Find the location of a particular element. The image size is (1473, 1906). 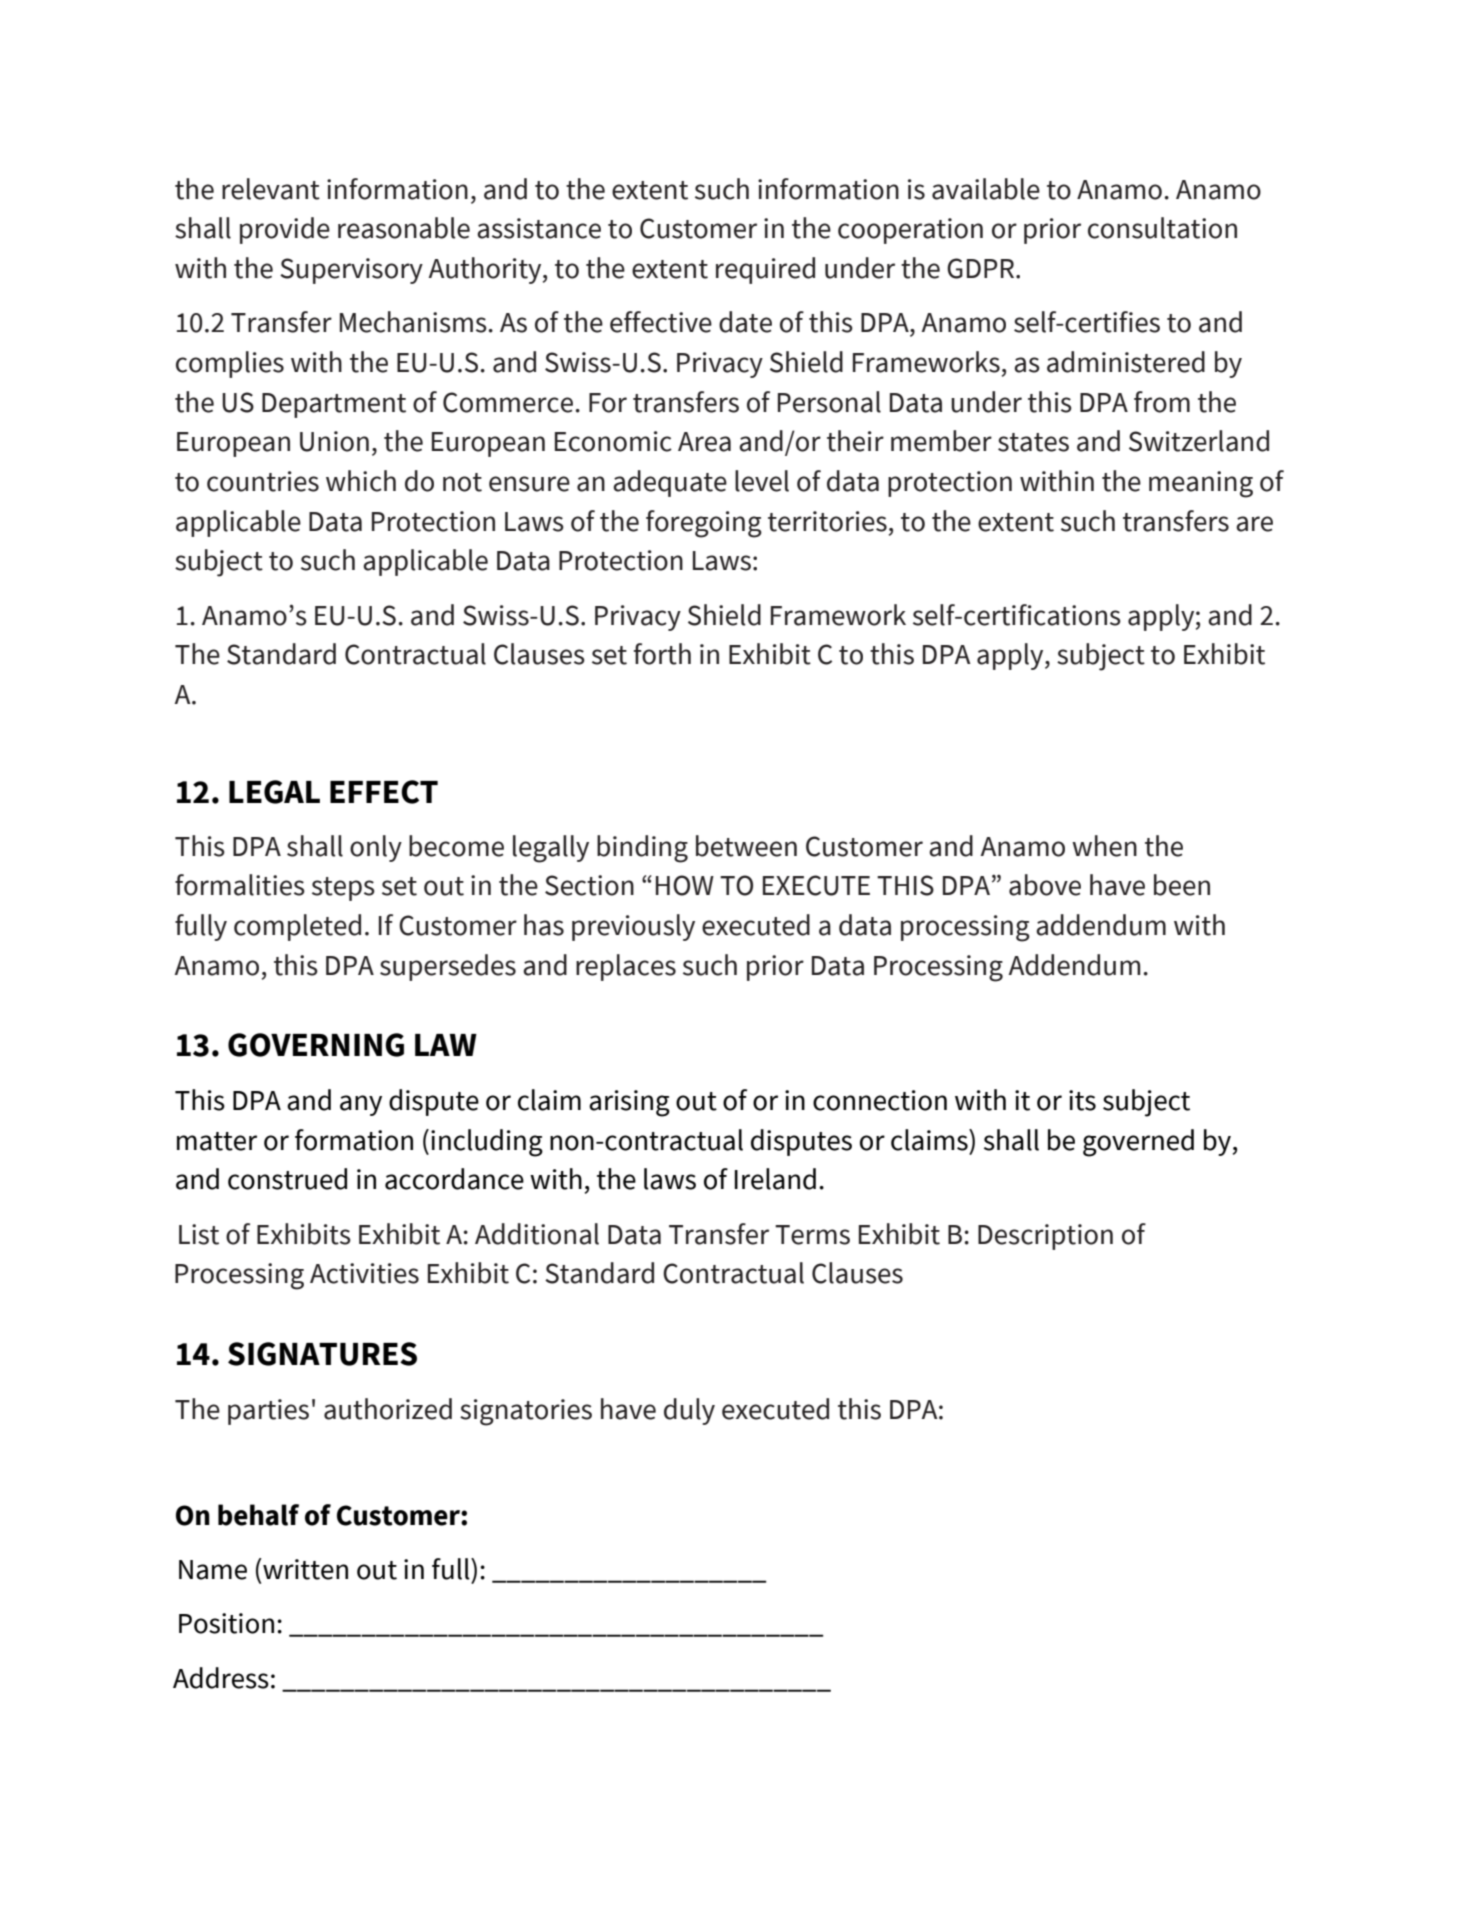

duly is located at coordinates (689, 1411).
